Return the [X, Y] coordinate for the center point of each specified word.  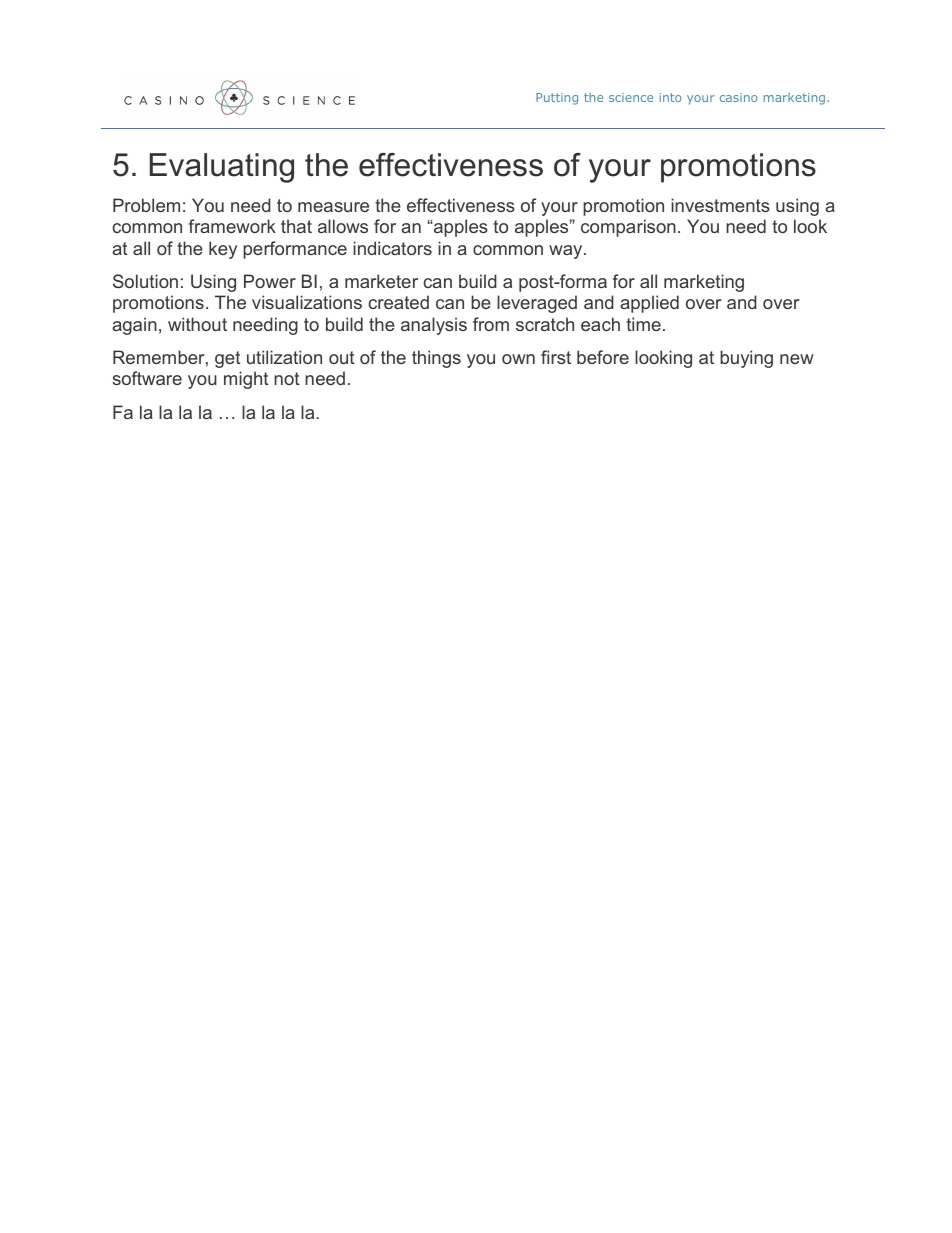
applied [649, 304]
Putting [557, 99]
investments [720, 205]
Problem [146, 205]
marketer [381, 281]
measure [333, 207]
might [246, 380]
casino [738, 97]
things [436, 359]
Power [270, 281]
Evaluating [222, 168]
